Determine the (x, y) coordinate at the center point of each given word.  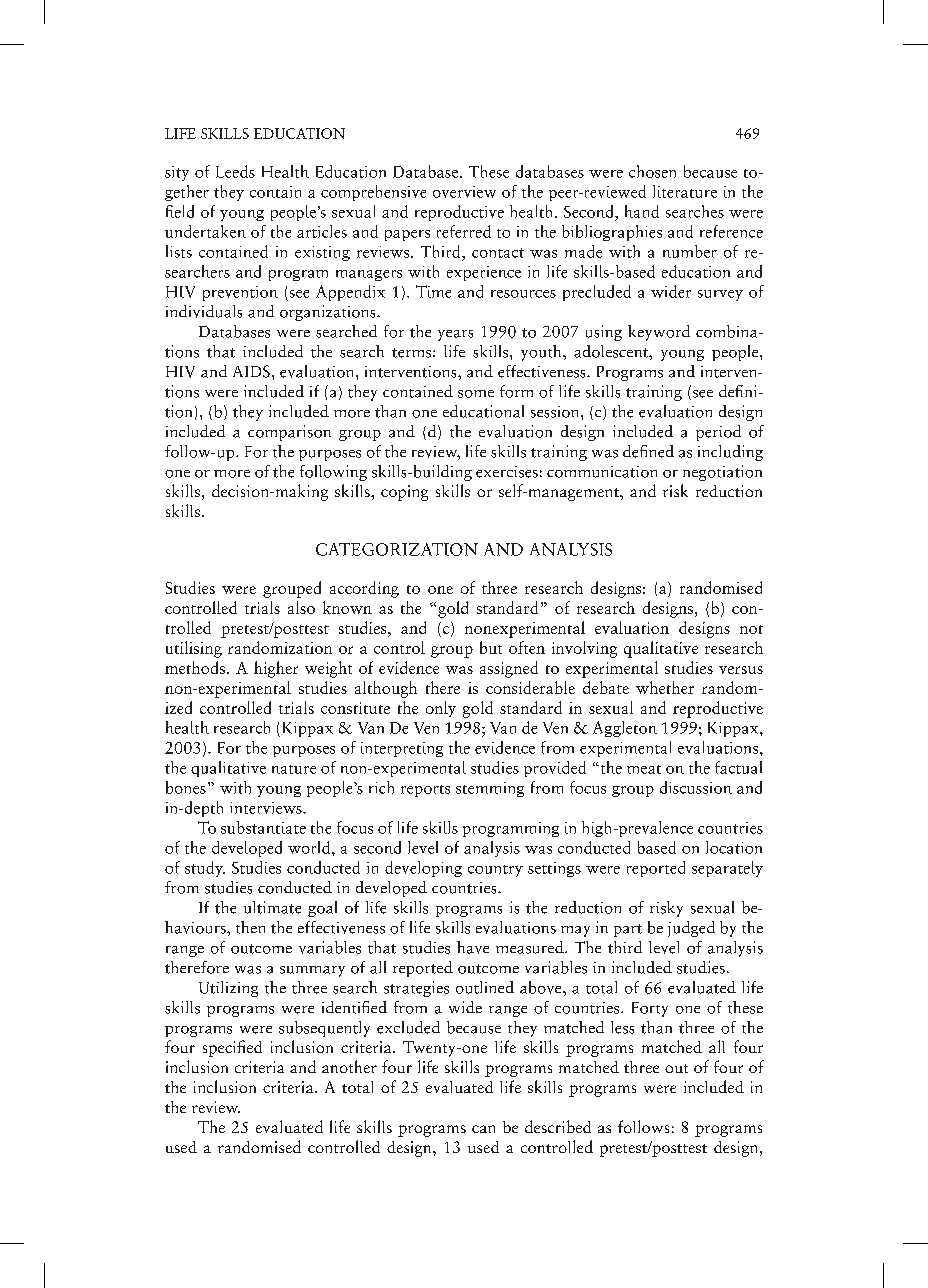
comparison (289, 433)
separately (727, 869)
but (491, 647)
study (205, 869)
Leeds (235, 171)
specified (232, 1048)
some (476, 394)
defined (648, 451)
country (495, 871)
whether (665, 687)
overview (464, 192)
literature (685, 191)
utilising (194, 649)
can (483, 1129)
